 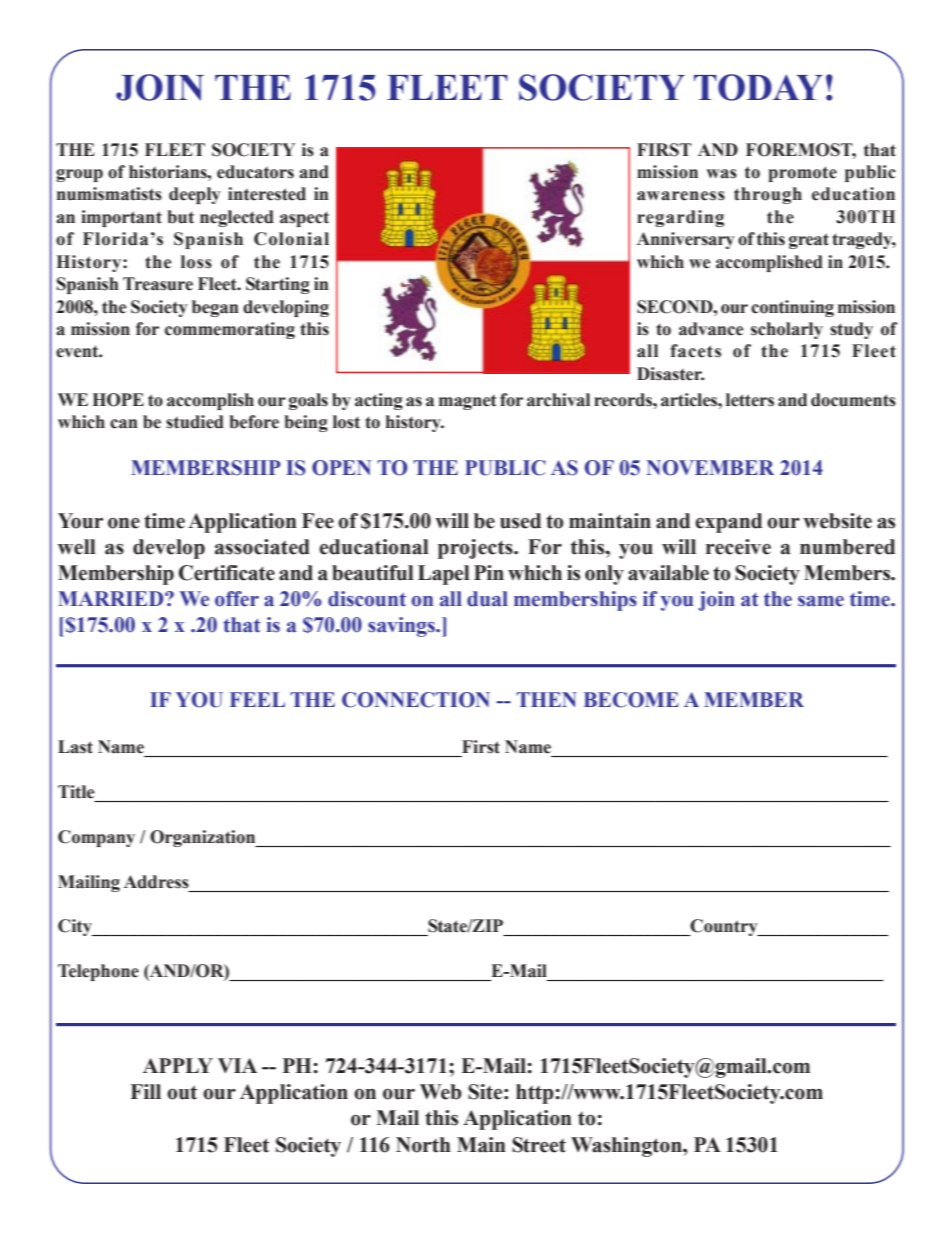 What do you see at coordinates (631, 700) in the document?
I see `BECOME` at bounding box center [631, 700].
